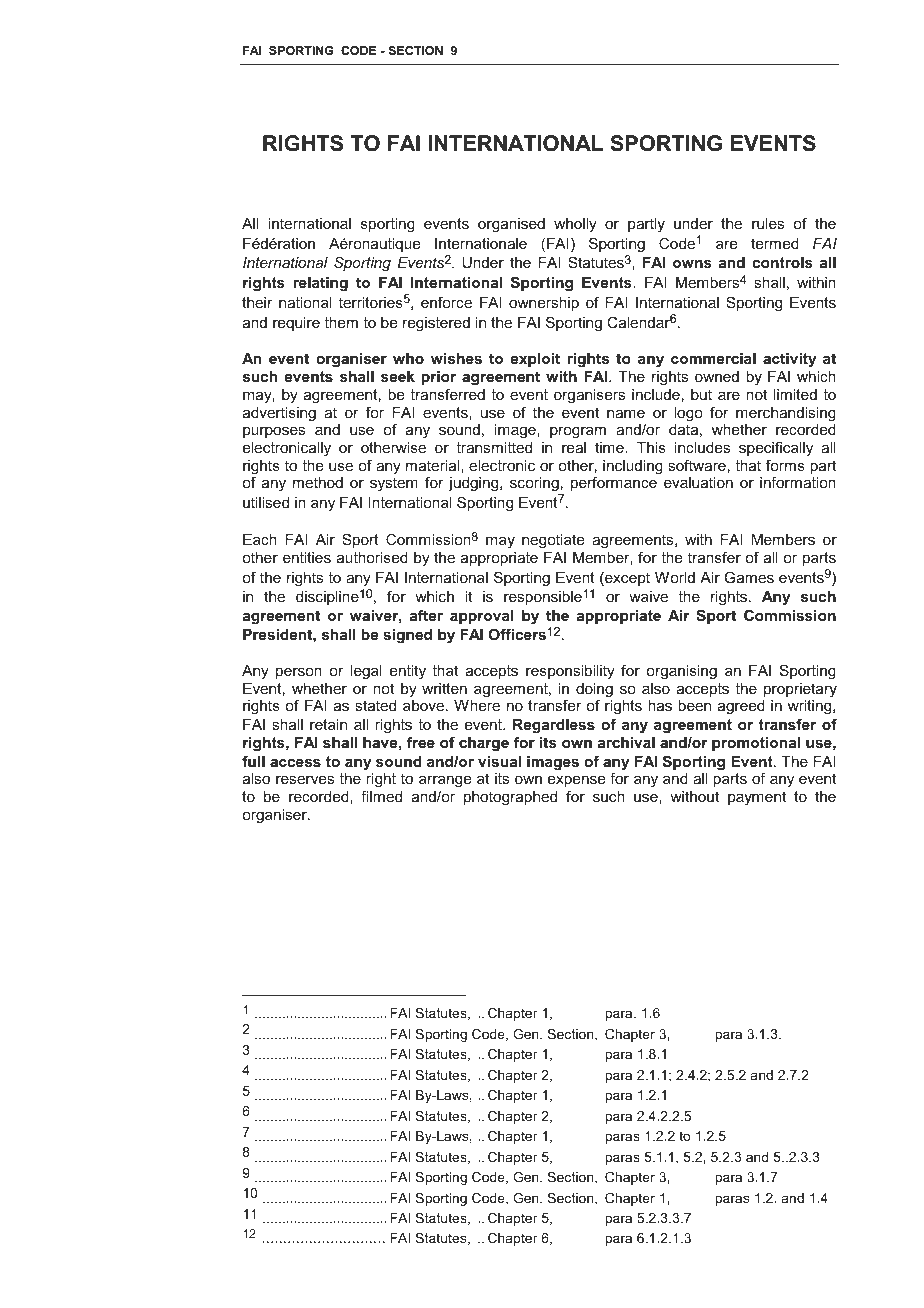  Describe the element at coordinates (398, 376) in the page. I see `seek` at that location.
